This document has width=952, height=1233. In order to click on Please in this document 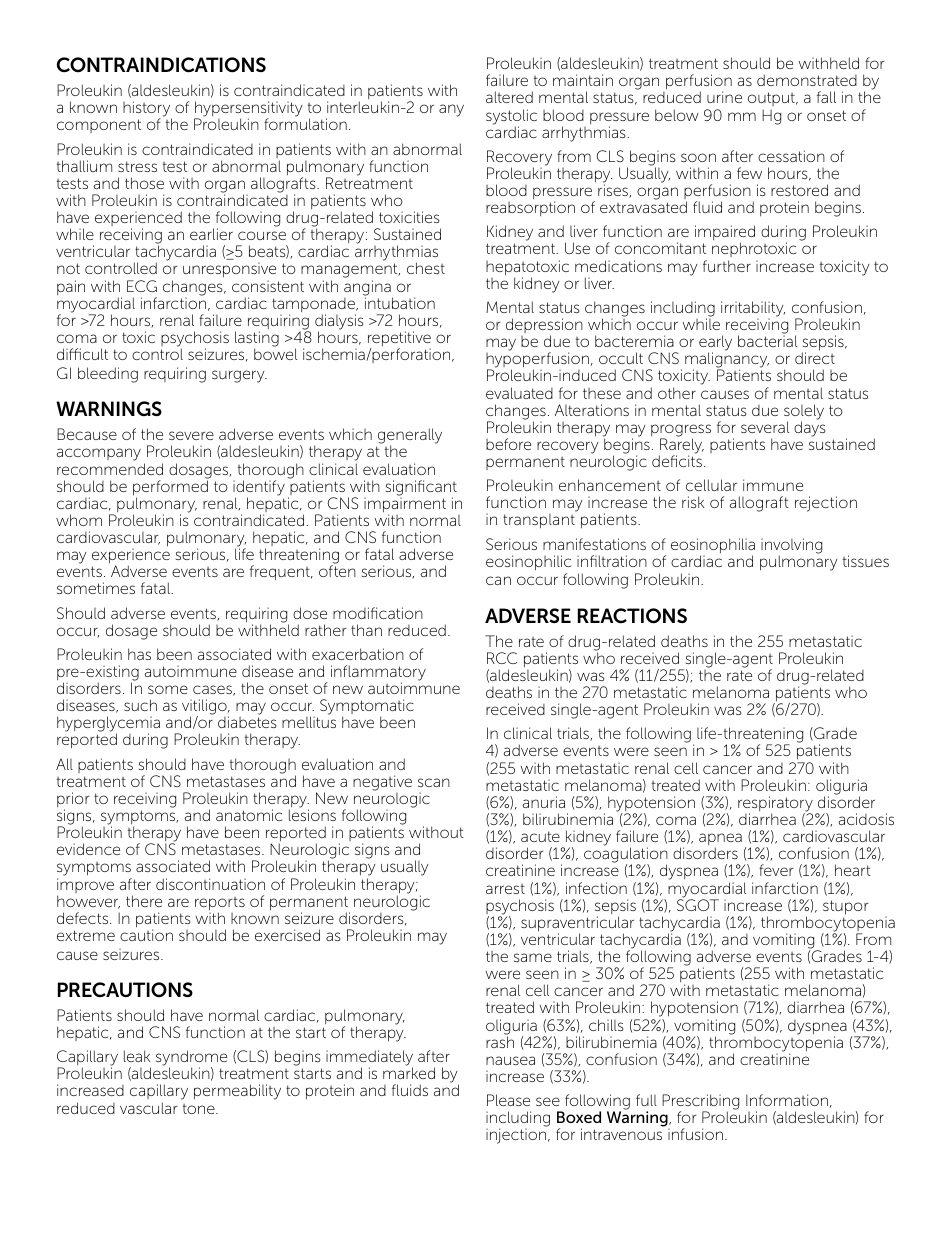, I will do `click(508, 1100)`.
